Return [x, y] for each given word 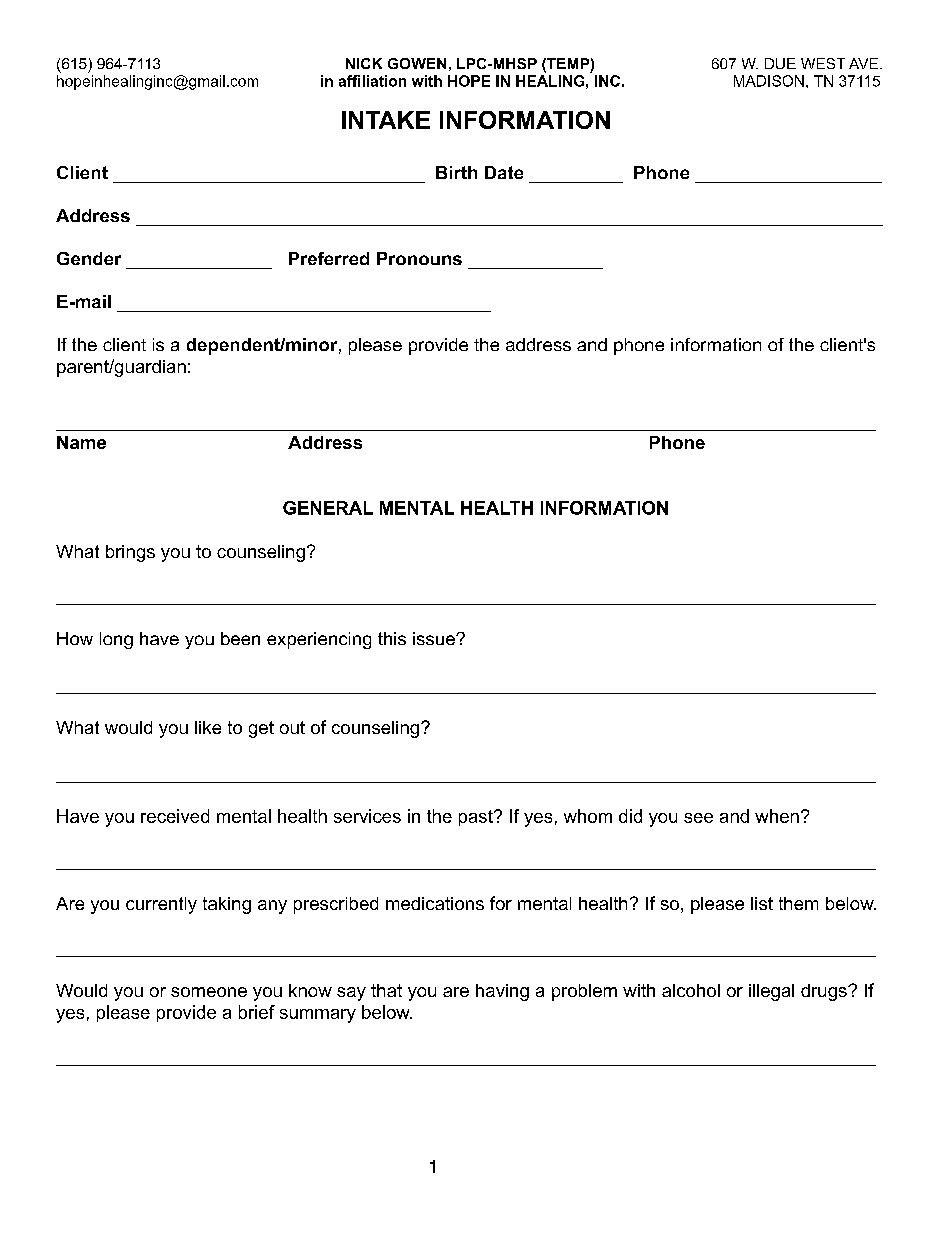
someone [209, 992]
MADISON [769, 81]
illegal [771, 992]
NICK [364, 63]
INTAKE [386, 120]
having [502, 992]
